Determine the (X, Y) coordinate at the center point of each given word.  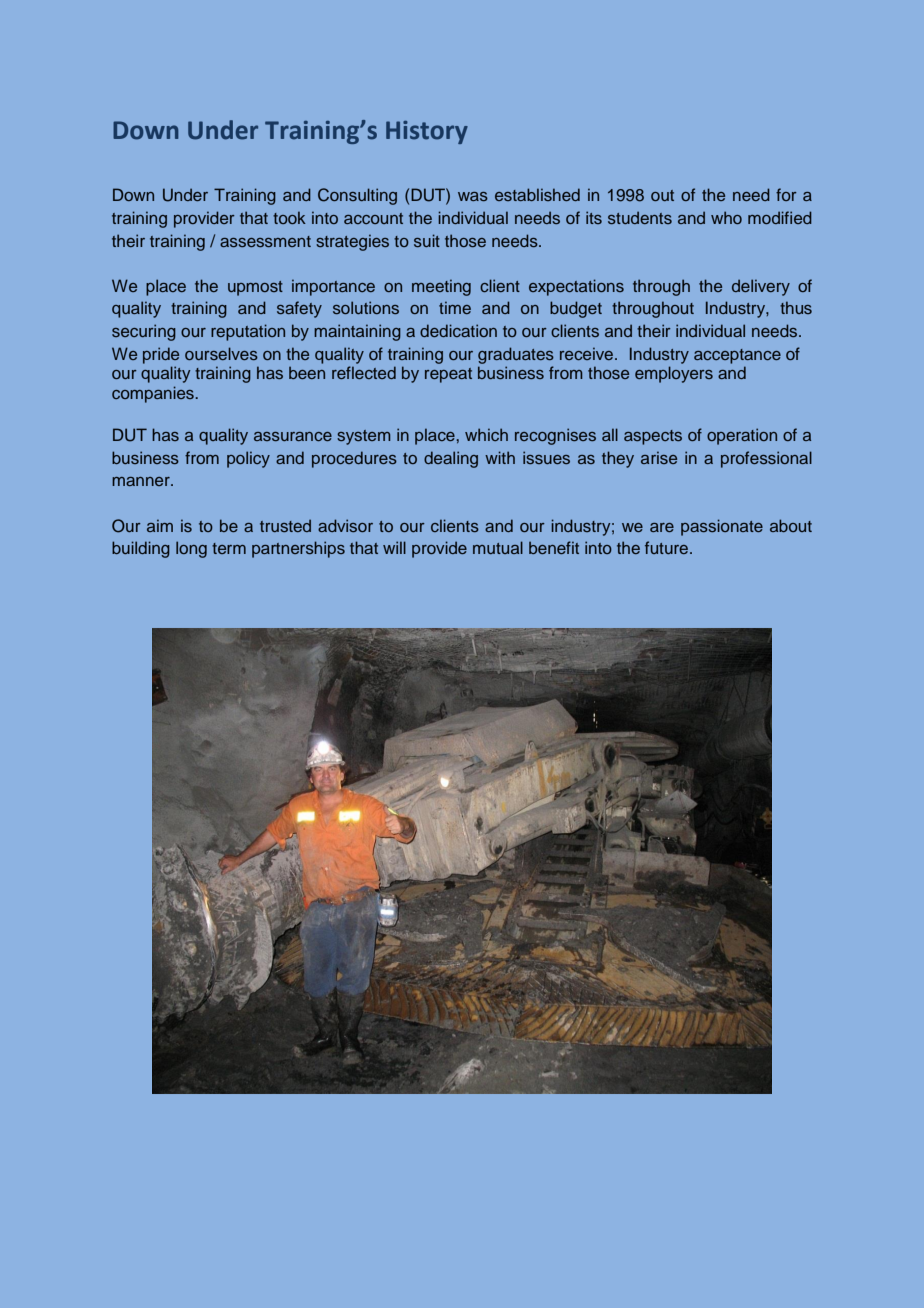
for (786, 194)
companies (154, 394)
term (229, 548)
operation (742, 436)
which (486, 434)
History (427, 132)
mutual (498, 547)
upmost (255, 288)
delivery (761, 287)
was (473, 196)
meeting (441, 287)
